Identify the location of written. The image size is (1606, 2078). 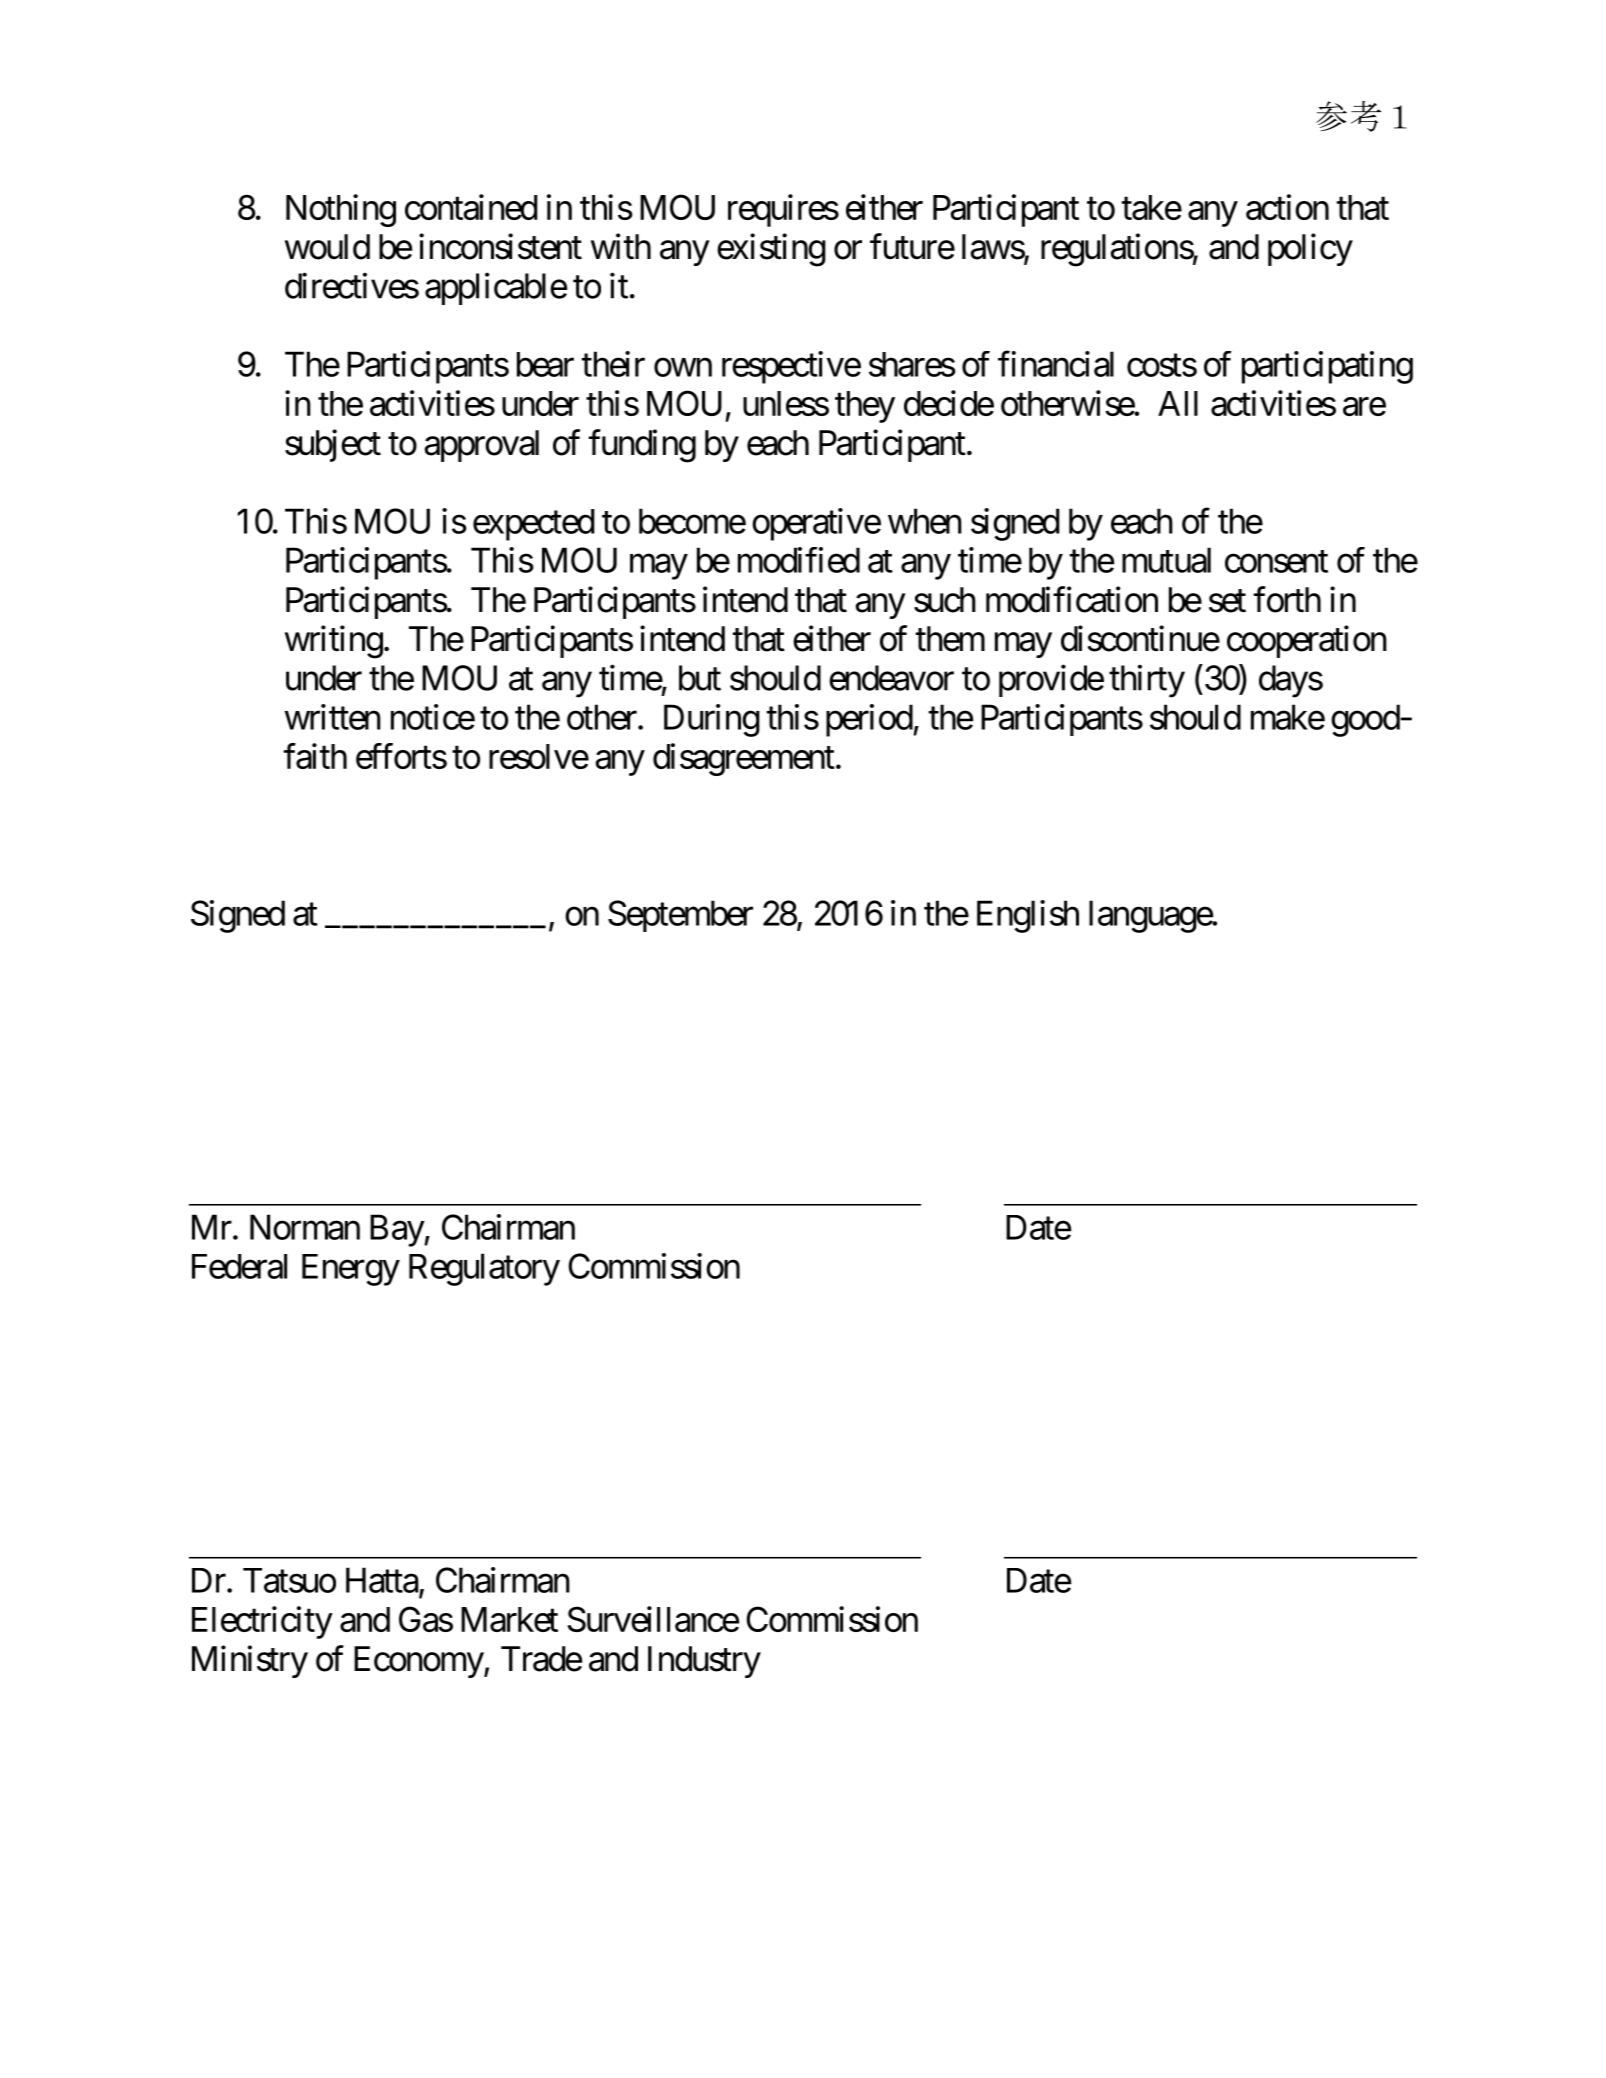
(333, 717).
